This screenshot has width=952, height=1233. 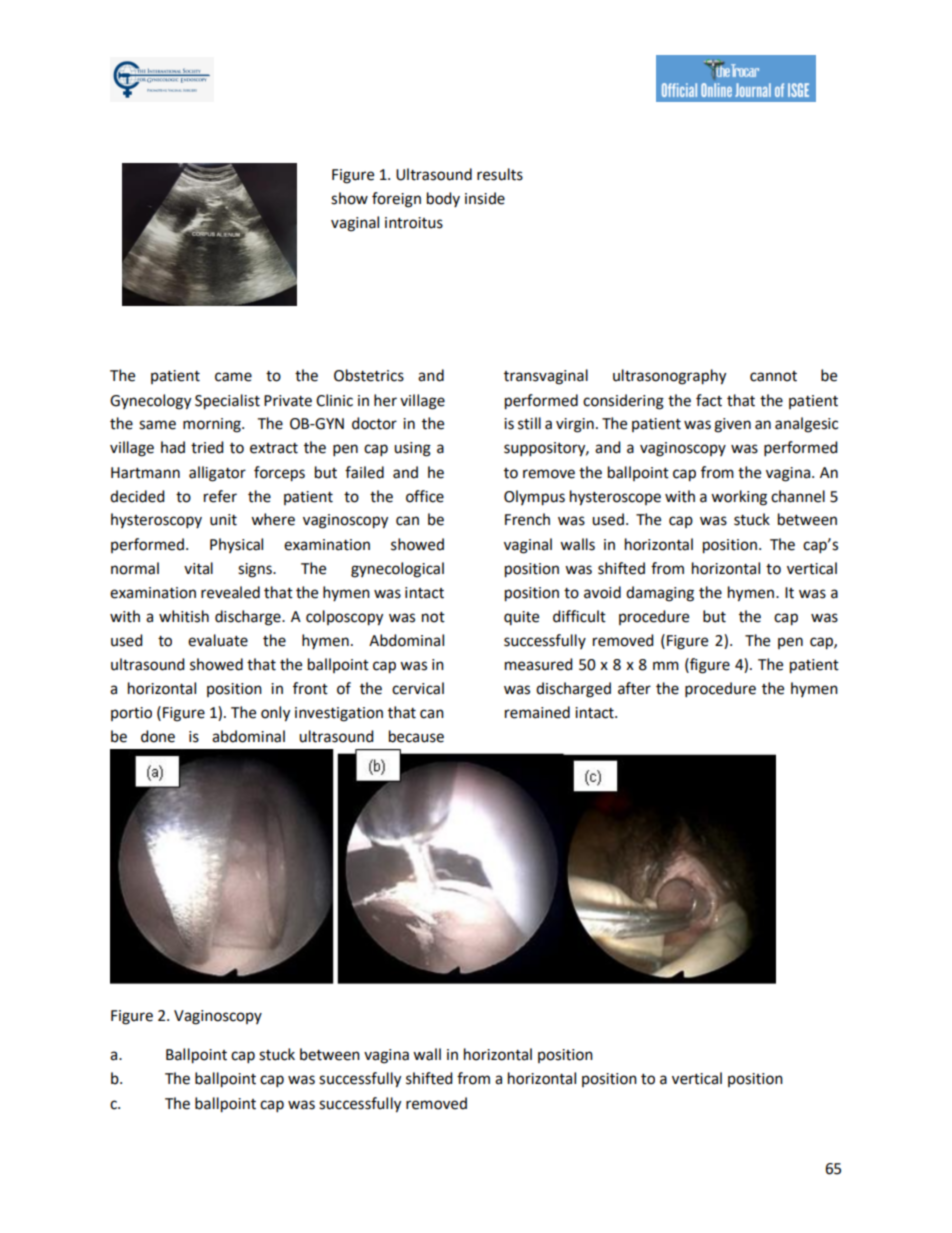 What do you see at coordinates (412, 449) in the screenshot?
I see `using` at bounding box center [412, 449].
